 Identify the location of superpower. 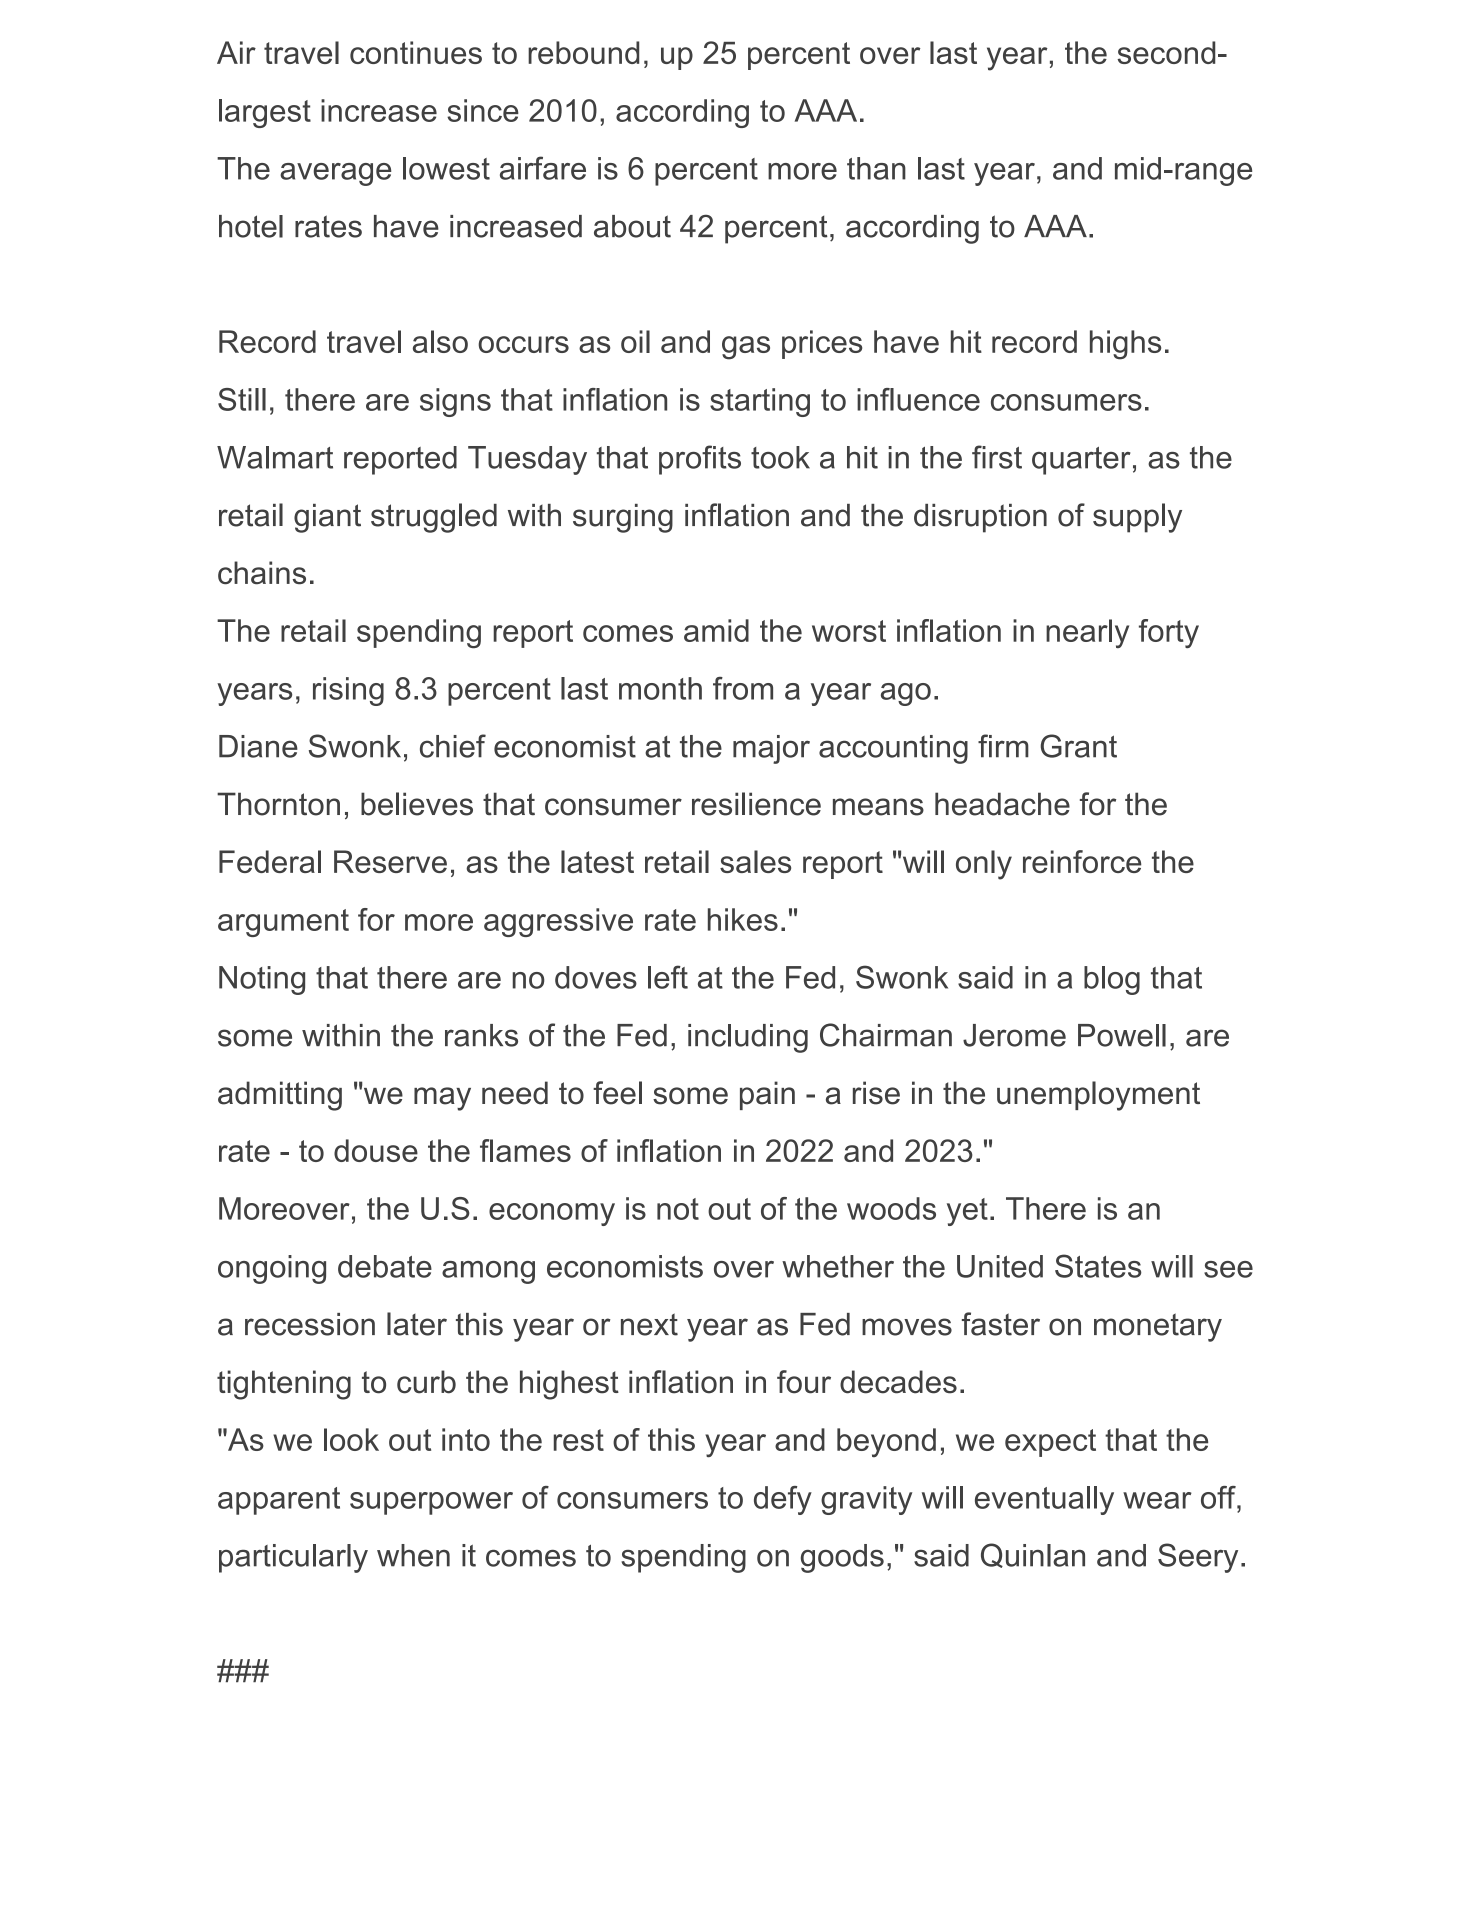
(431, 1503).
